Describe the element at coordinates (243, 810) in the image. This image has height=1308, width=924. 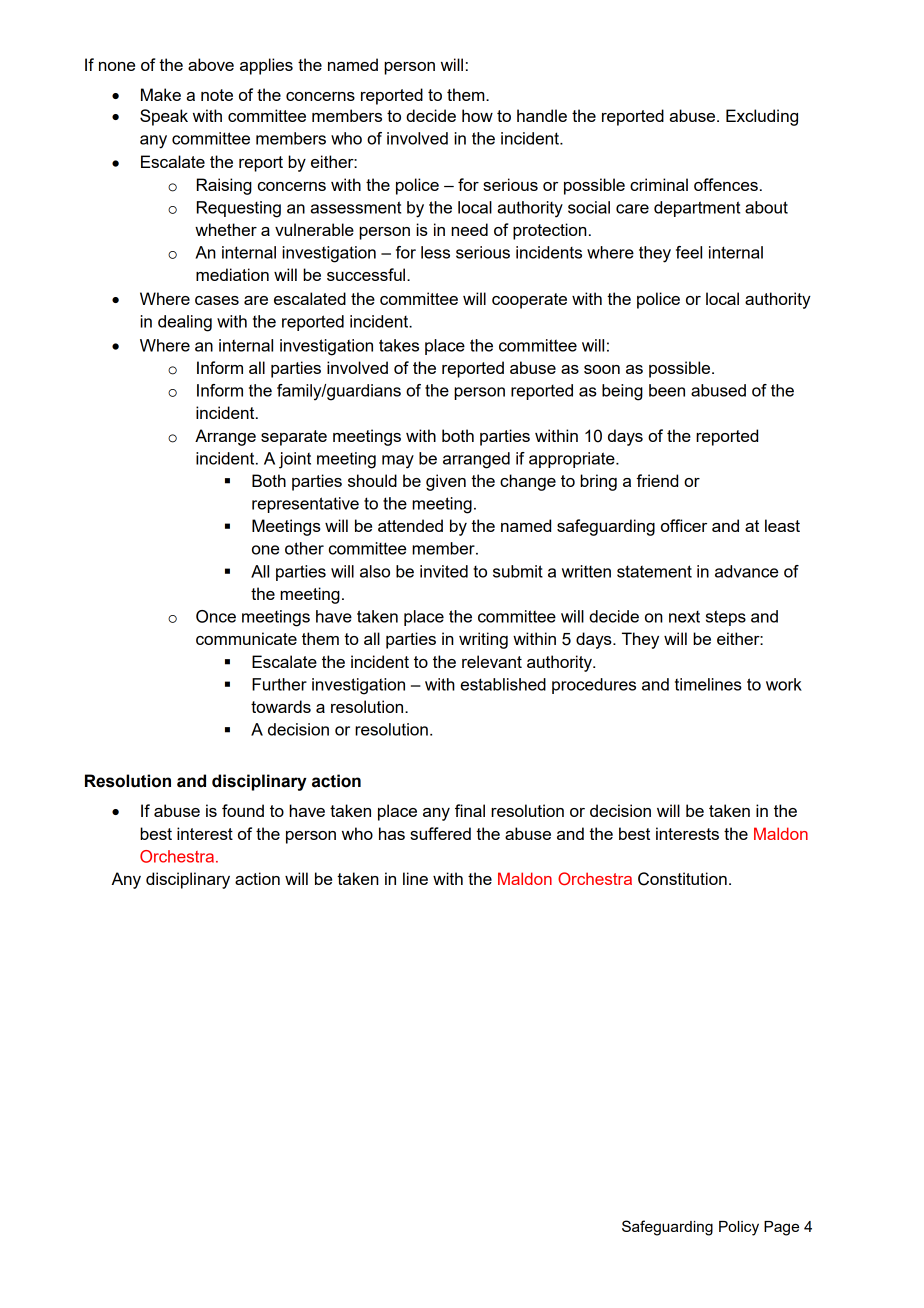
I see `found` at that location.
